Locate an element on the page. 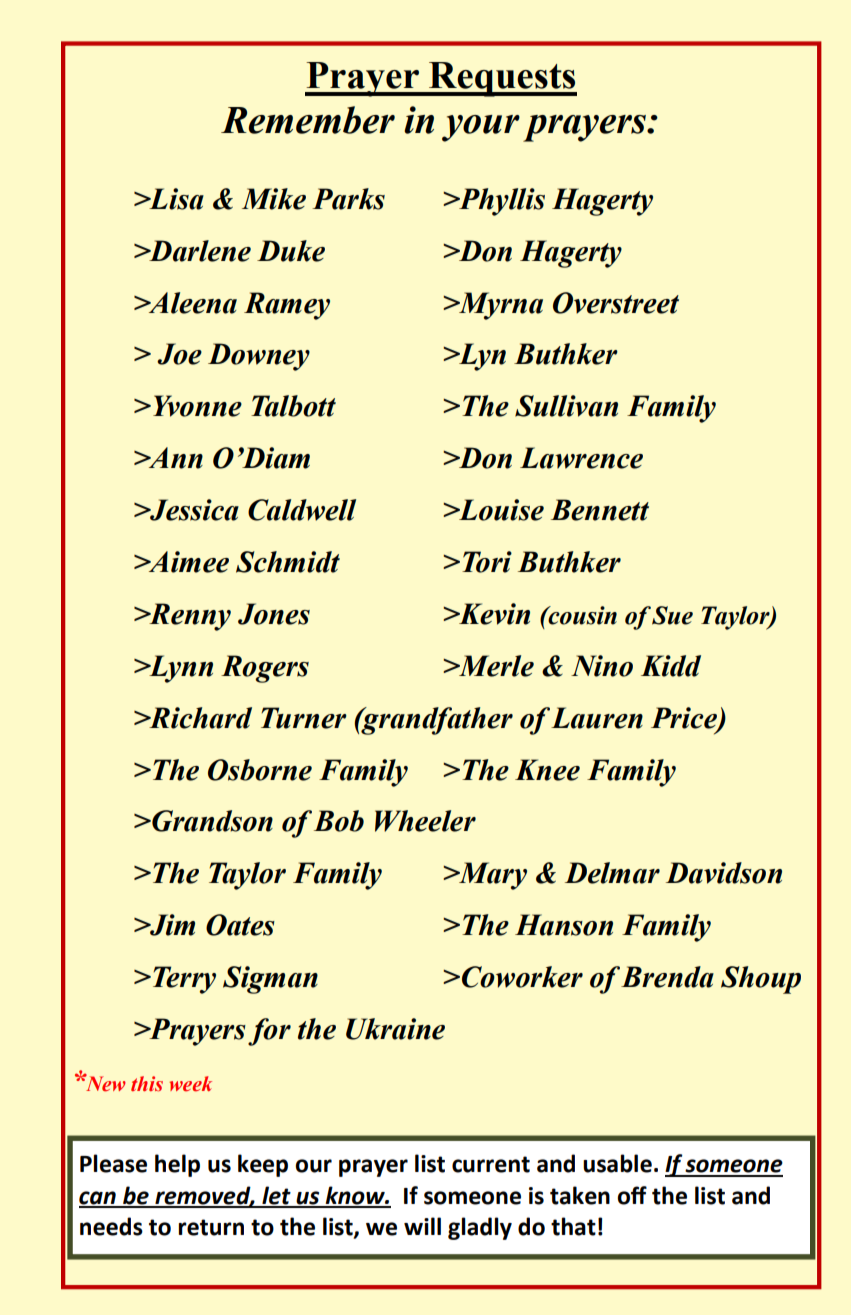 The image size is (851, 1315). Tori is located at coordinates (487, 562).
